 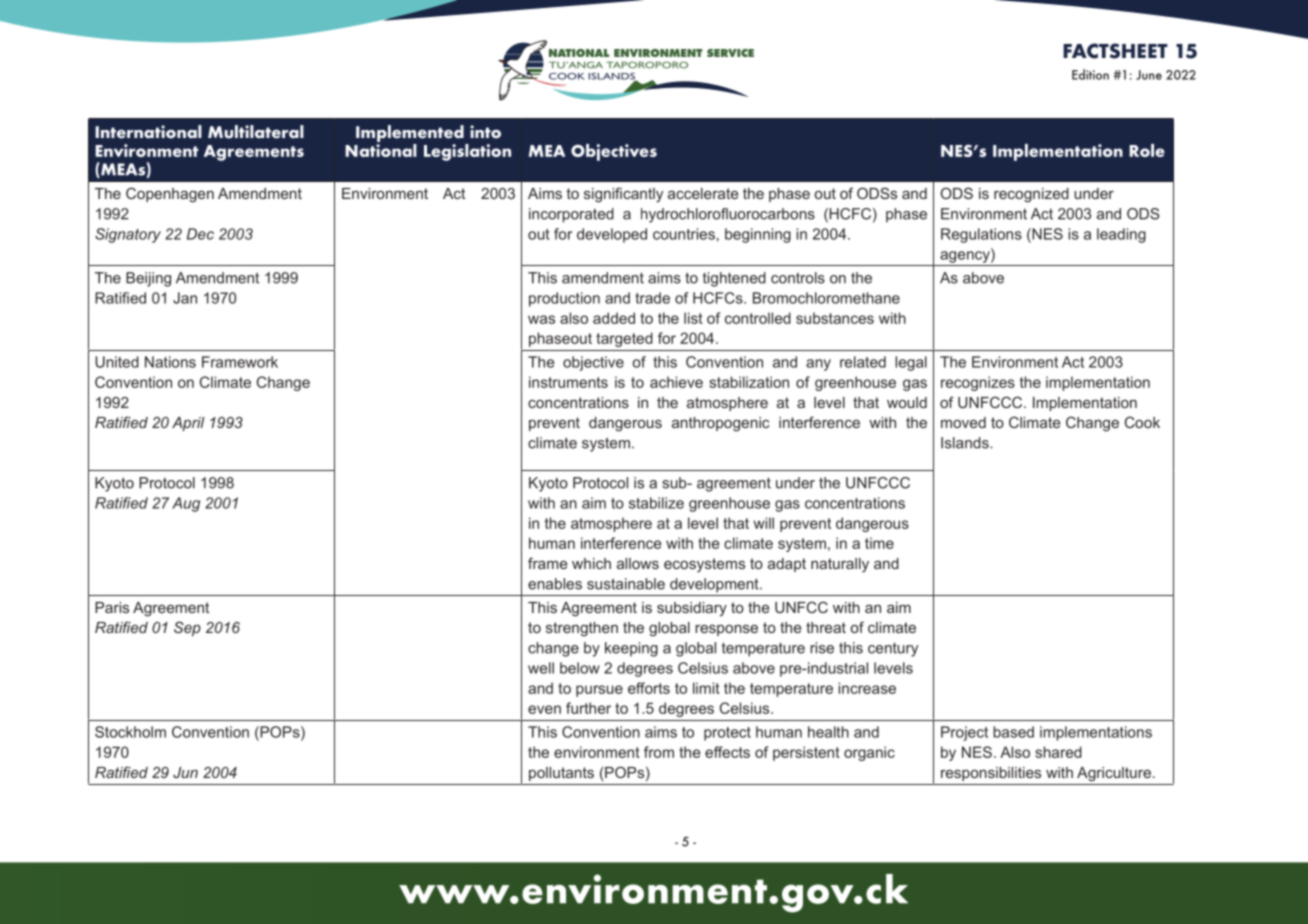 What do you see at coordinates (966, 443) in the document?
I see `Islands` at bounding box center [966, 443].
